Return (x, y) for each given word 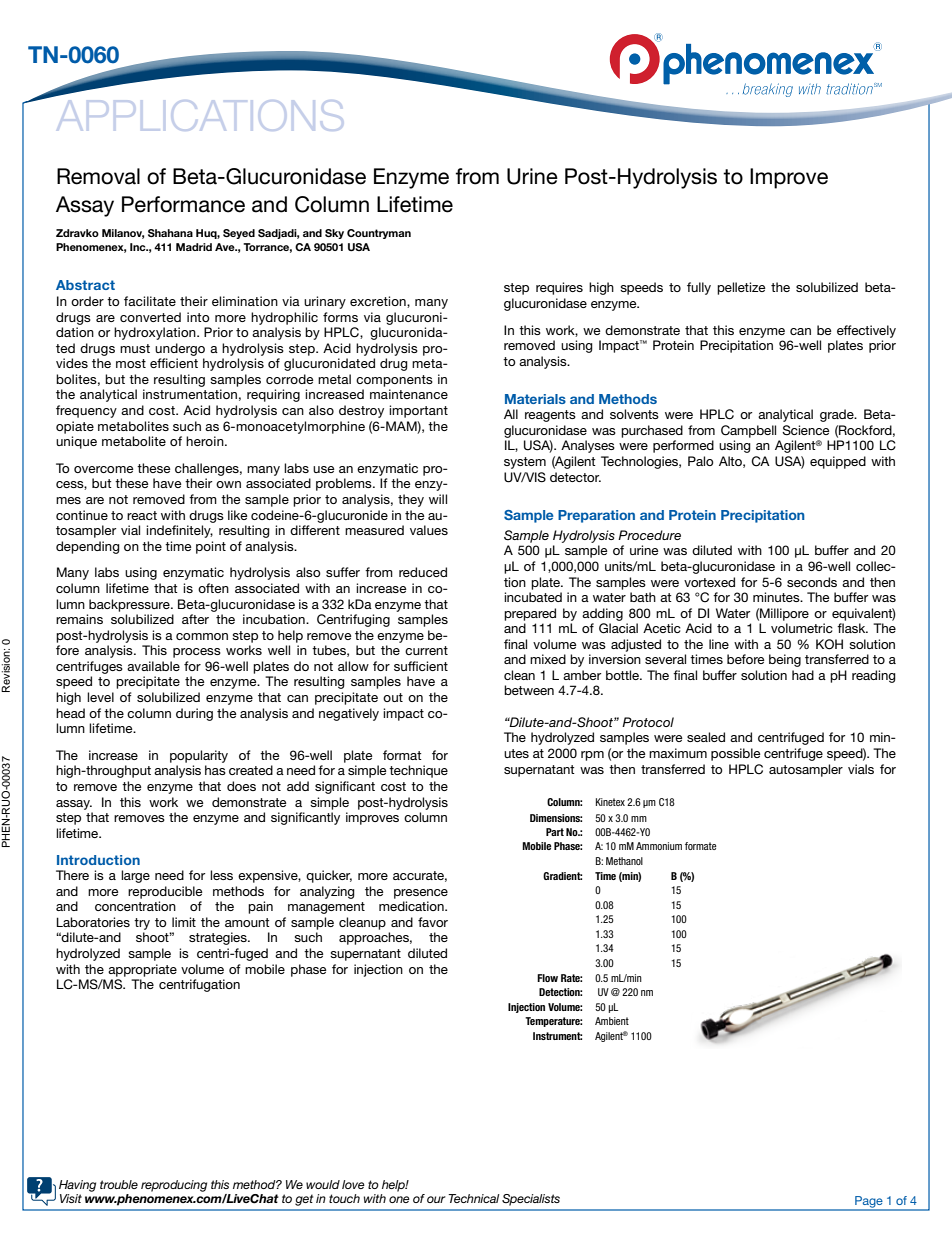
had (803, 675)
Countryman (379, 234)
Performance (183, 204)
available (153, 666)
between (529, 690)
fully (699, 288)
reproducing (174, 1186)
